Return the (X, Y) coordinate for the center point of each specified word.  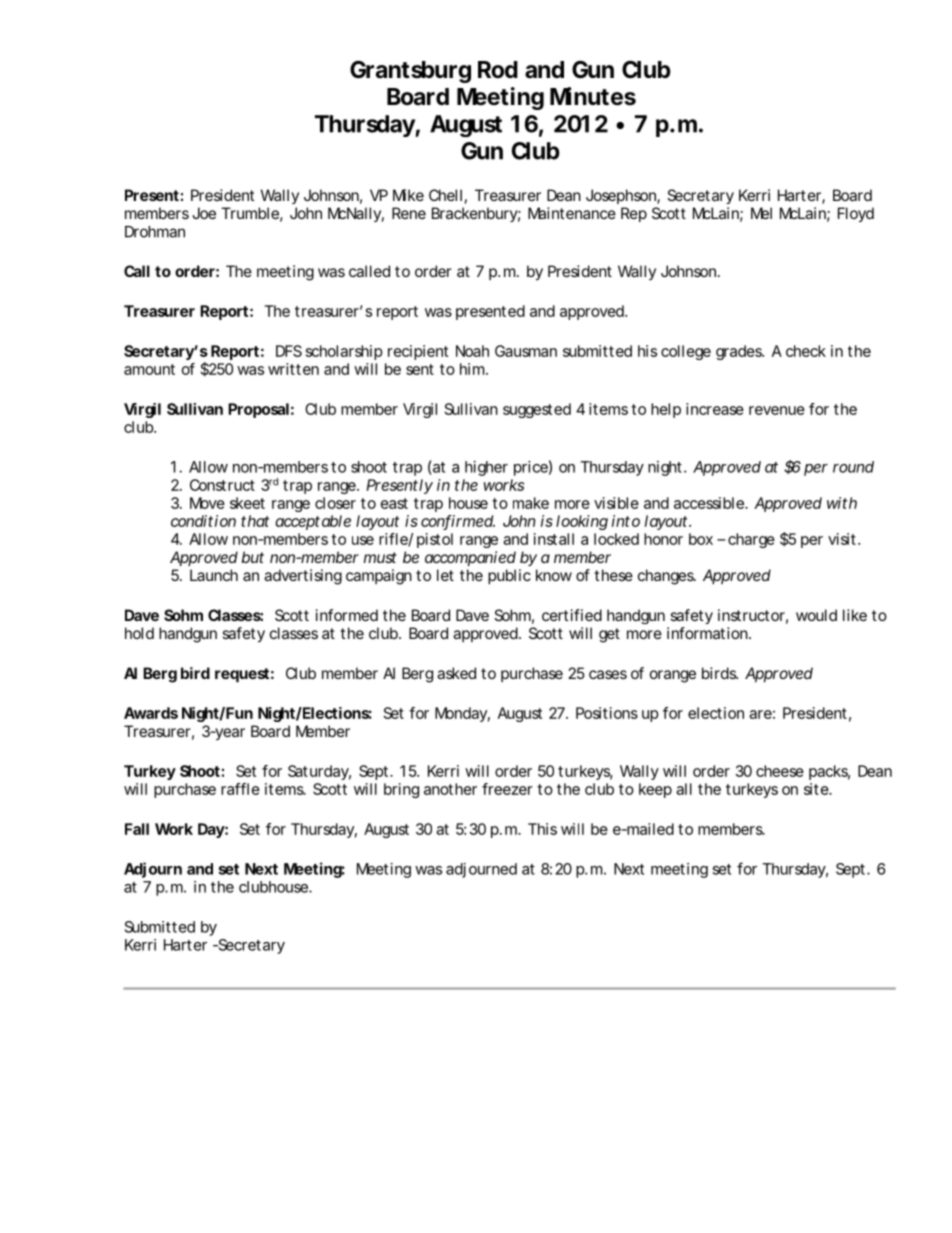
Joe (204, 213)
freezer (507, 789)
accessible (710, 503)
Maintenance (572, 213)
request (242, 675)
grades (740, 352)
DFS (289, 351)
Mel (761, 213)
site (817, 789)
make (531, 503)
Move (207, 503)
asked (456, 673)
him (472, 369)
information (707, 633)
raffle (240, 789)
